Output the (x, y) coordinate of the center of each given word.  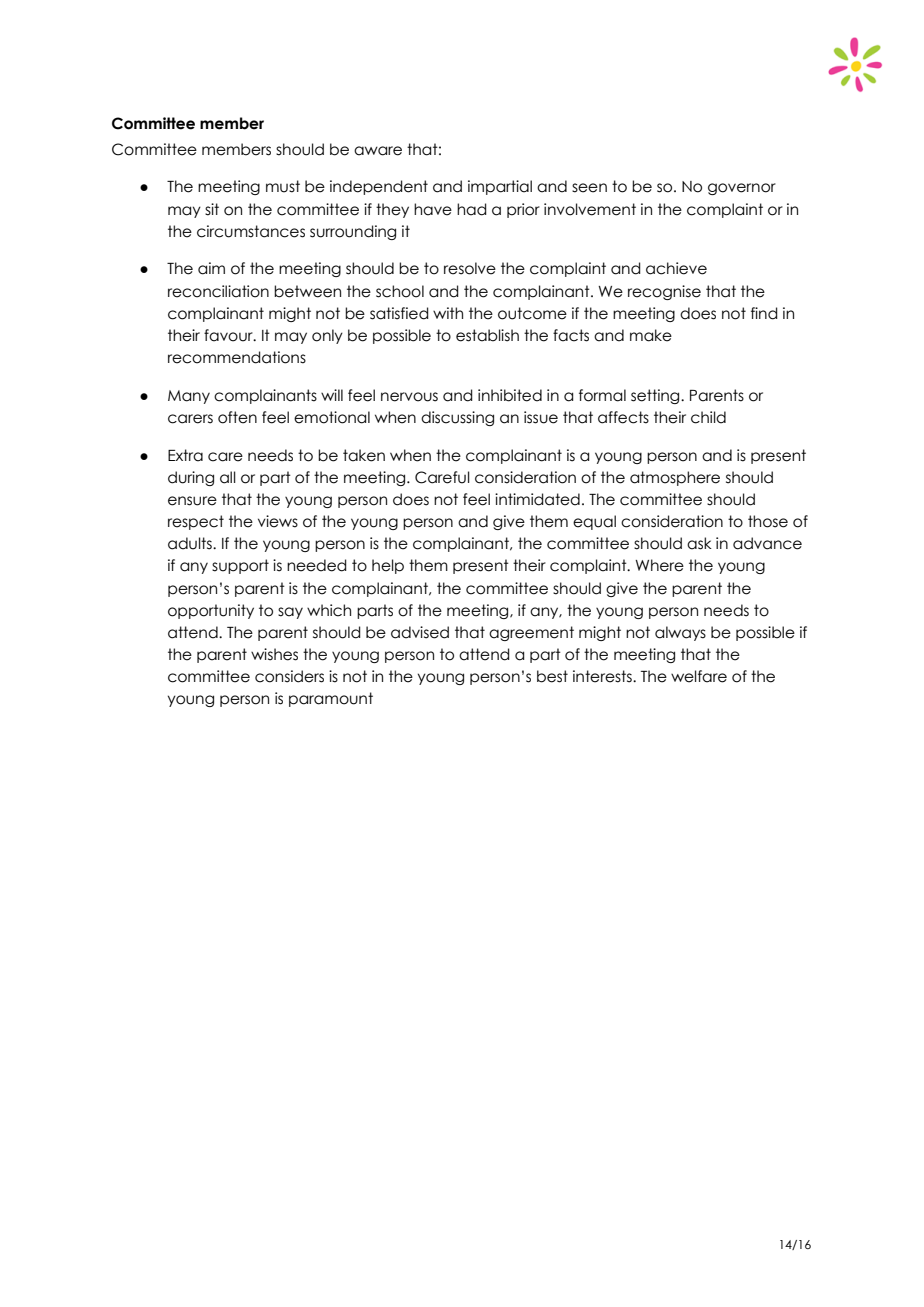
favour (229, 335)
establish (487, 335)
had (472, 209)
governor (742, 189)
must (283, 186)
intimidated (537, 499)
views (278, 521)
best (552, 676)
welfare (699, 676)
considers (289, 676)
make (651, 335)
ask (699, 543)
